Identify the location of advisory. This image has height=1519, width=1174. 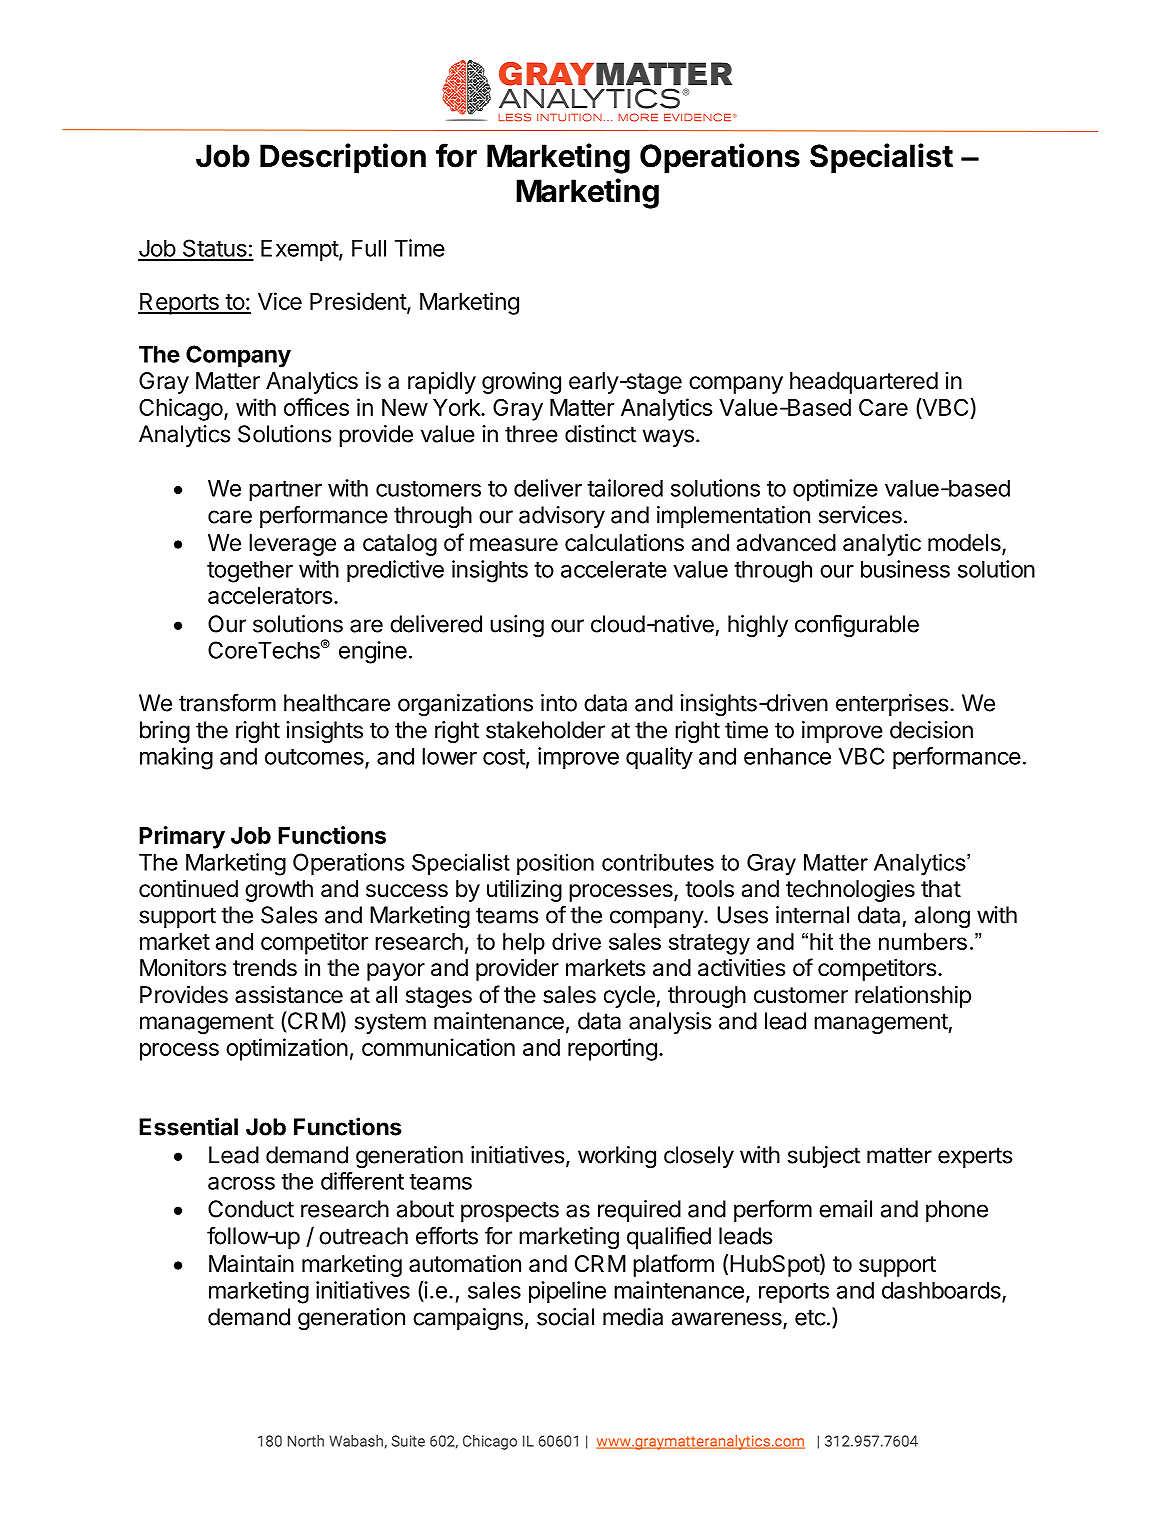
(562, 517).
